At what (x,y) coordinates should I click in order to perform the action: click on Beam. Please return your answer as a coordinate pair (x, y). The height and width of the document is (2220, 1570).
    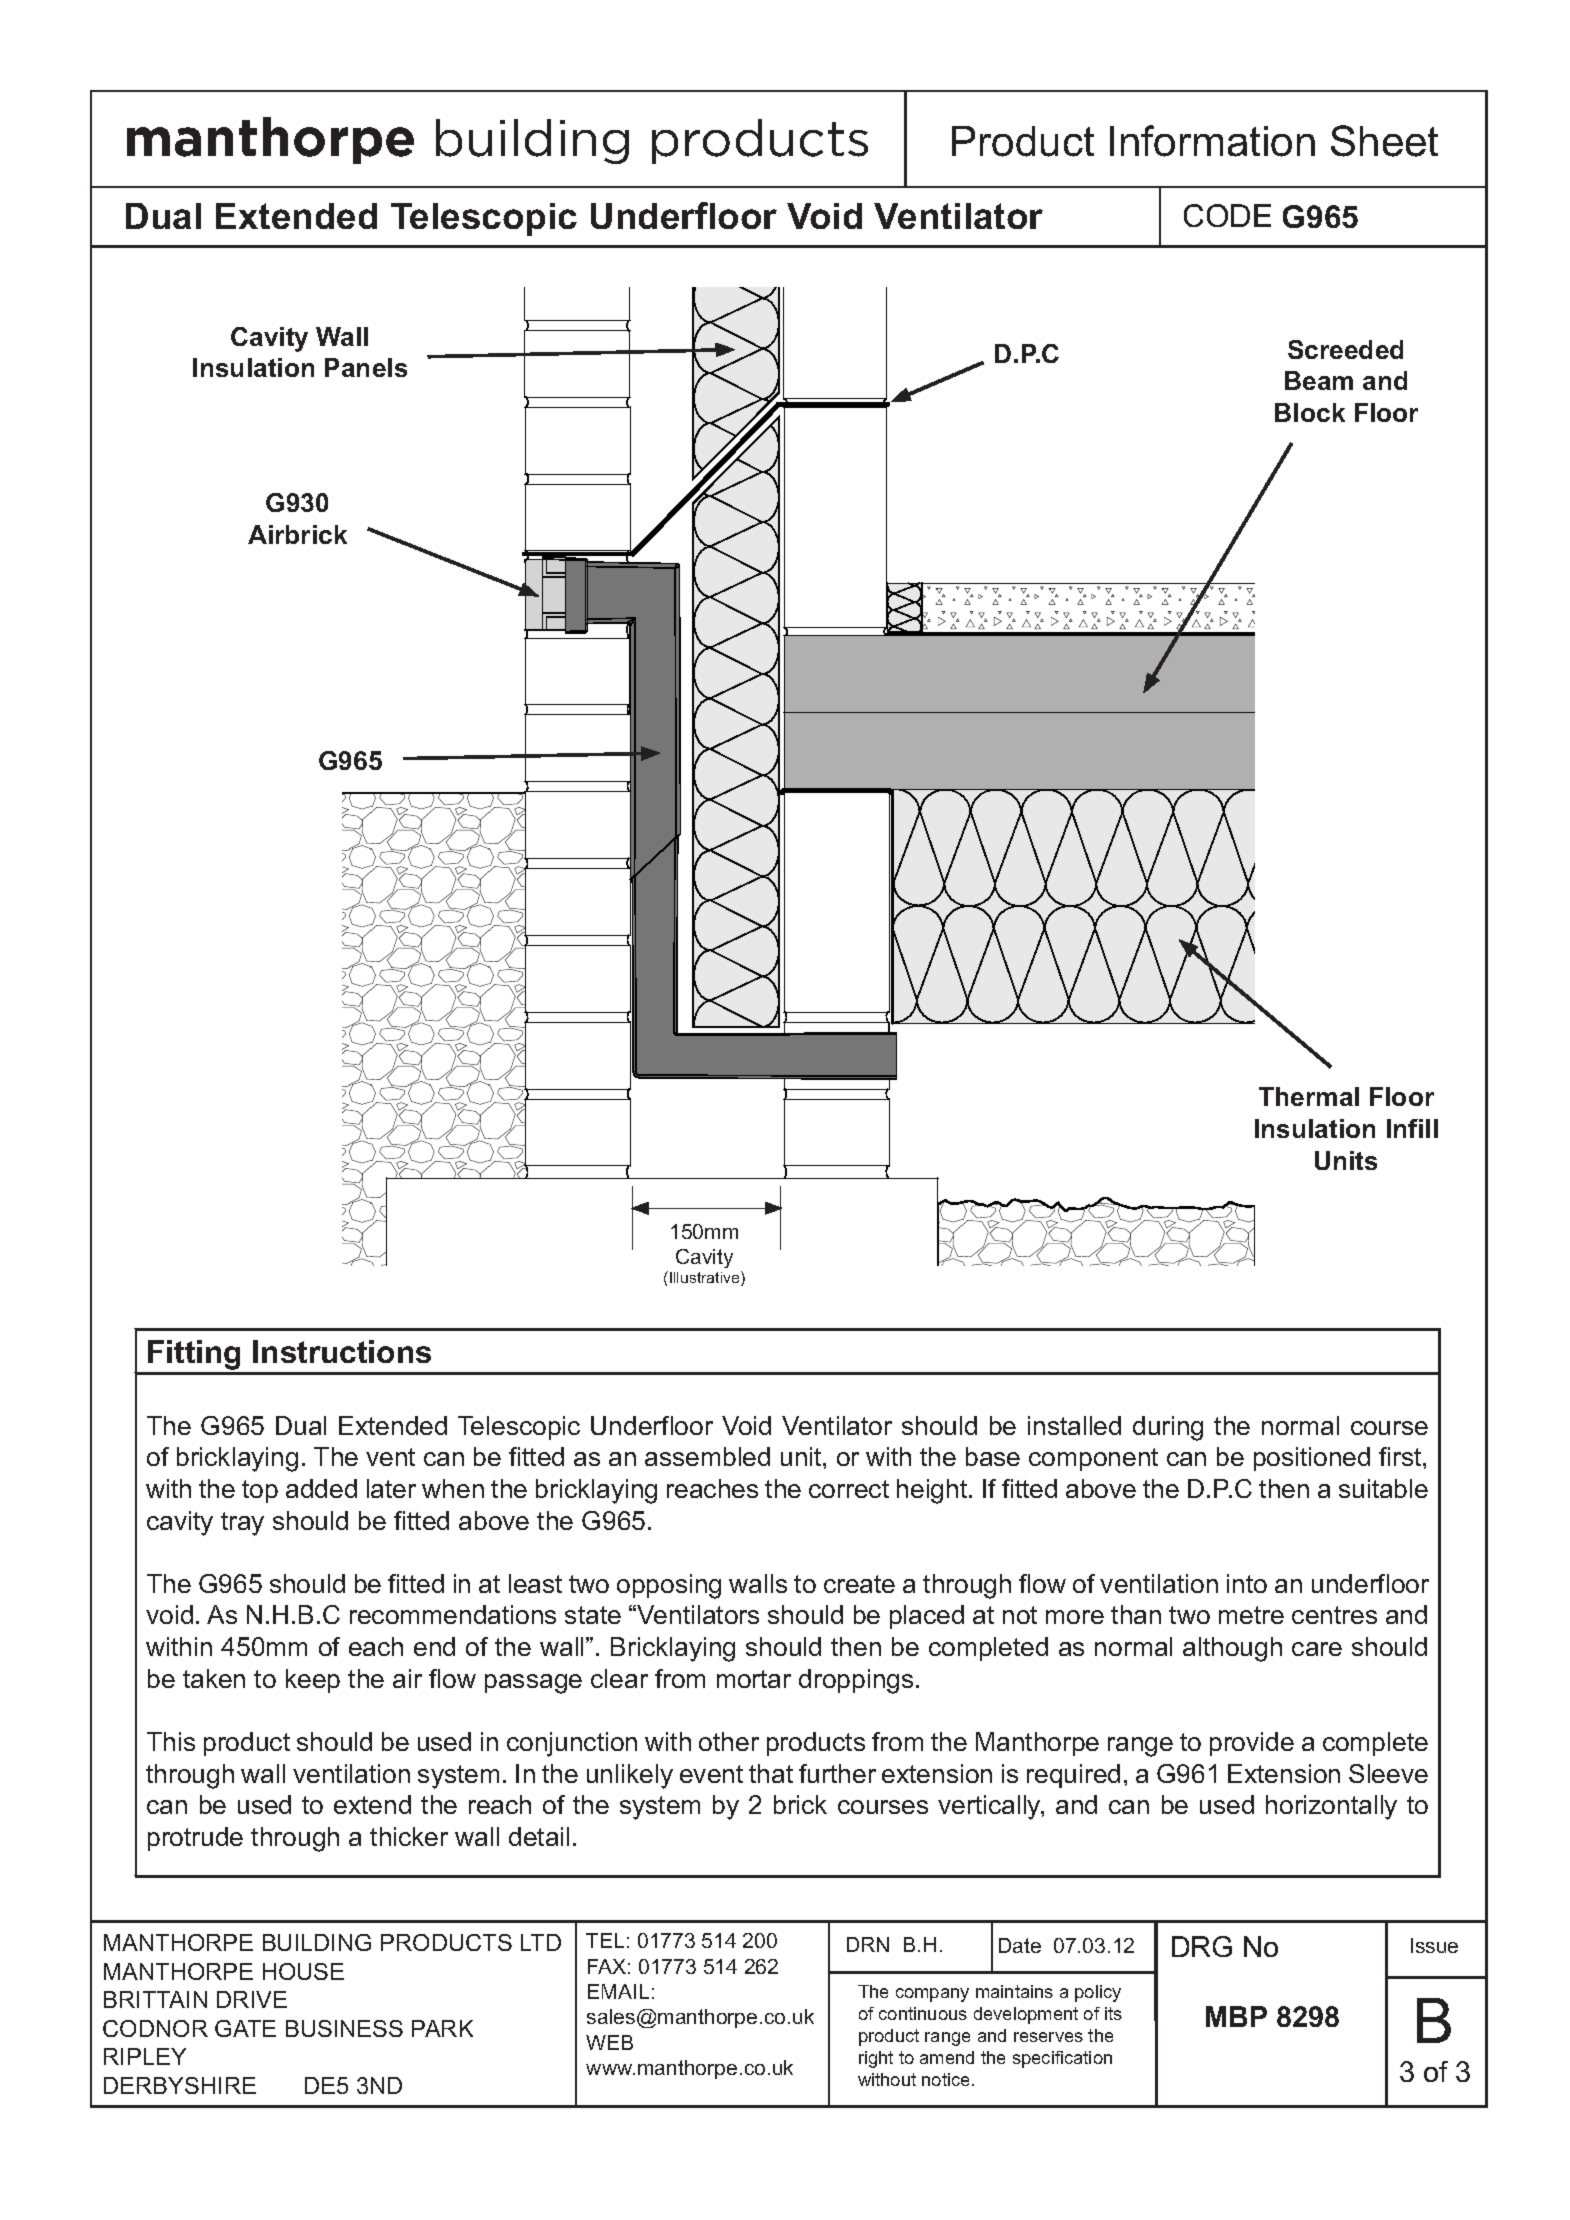
    Looking at the image, I should click on (1319, 380).
